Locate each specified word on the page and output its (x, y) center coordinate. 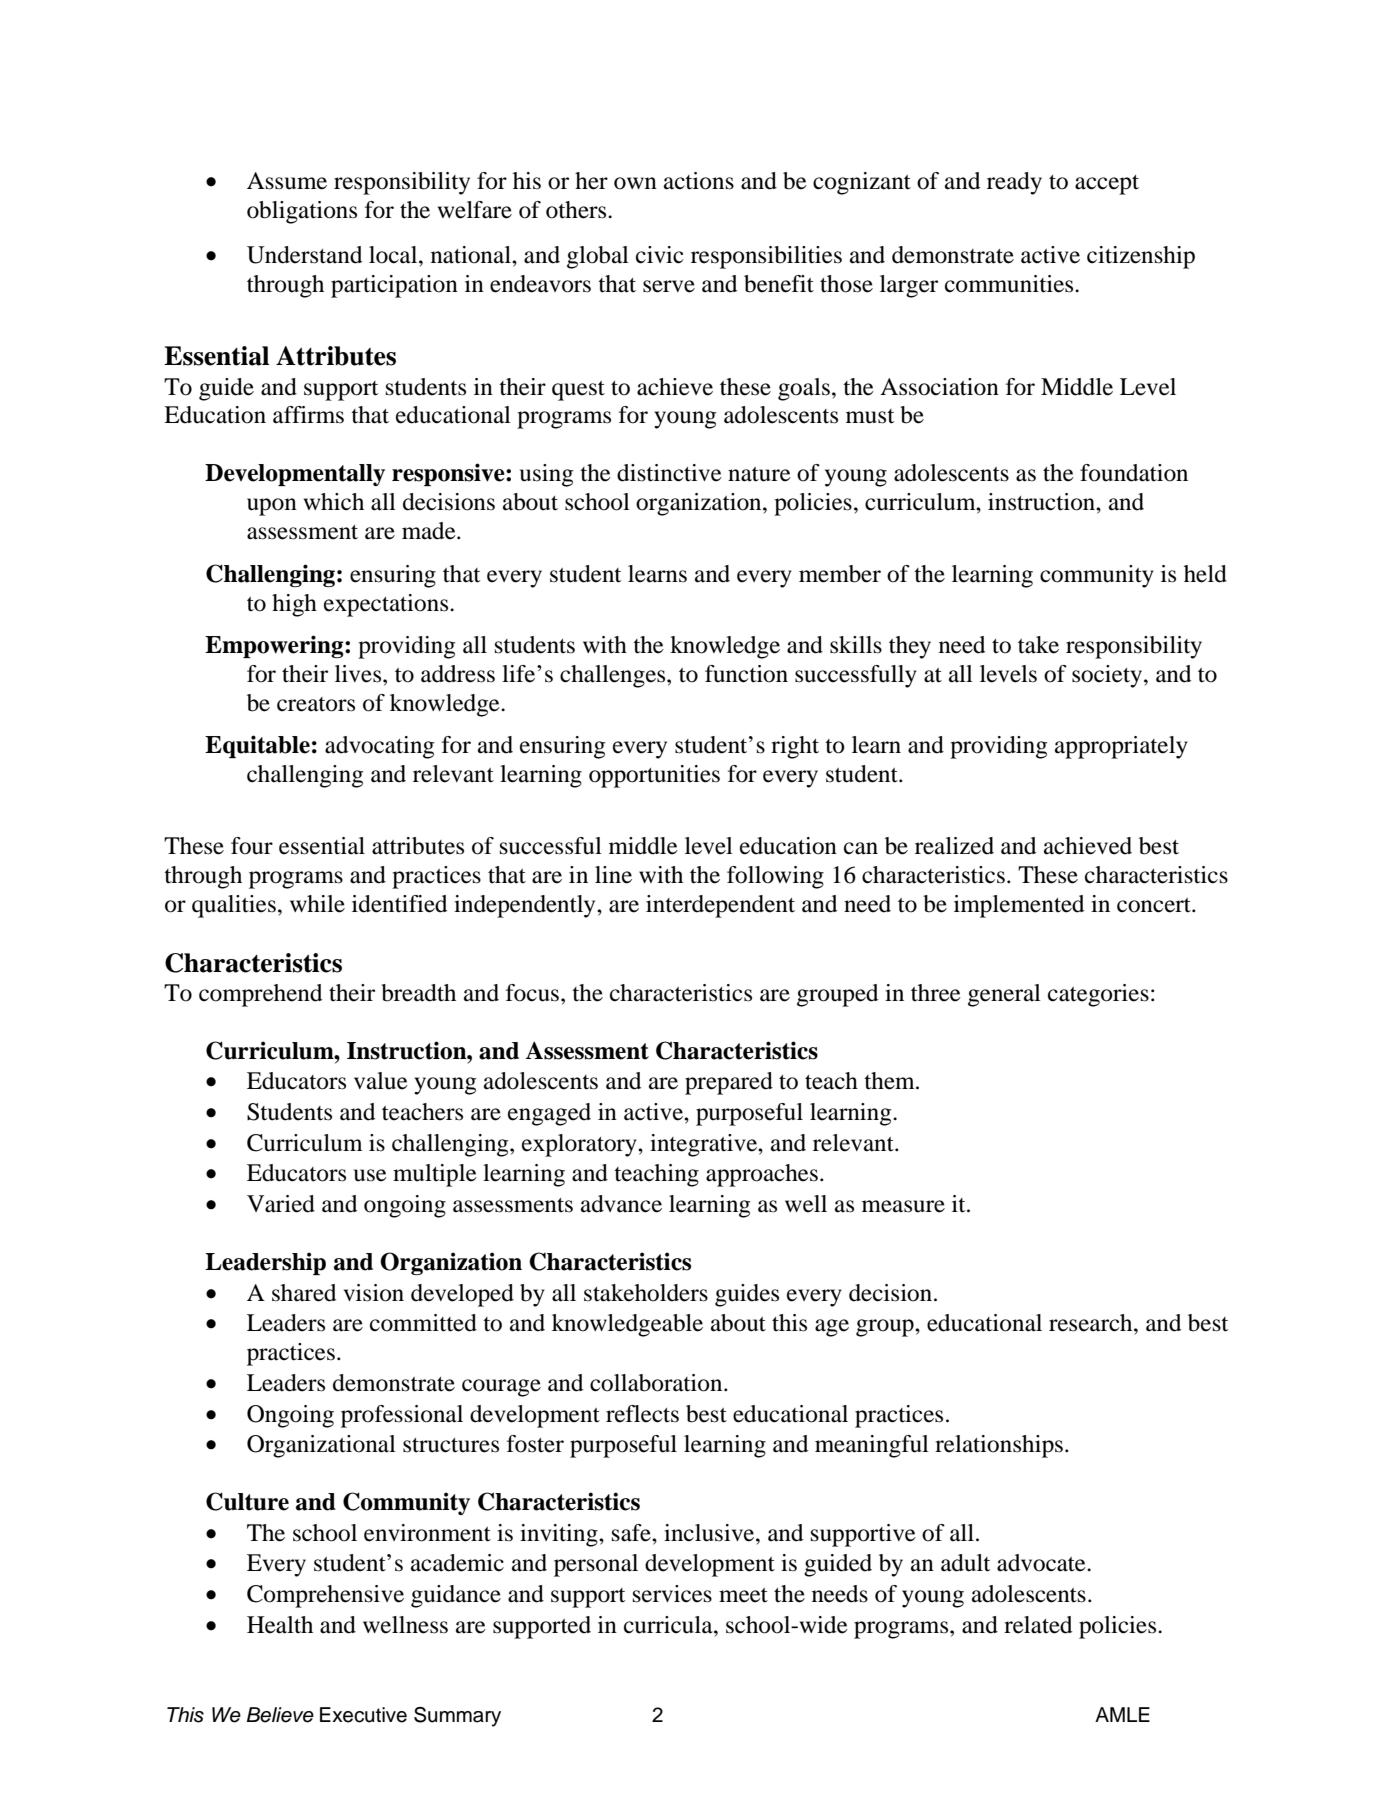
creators (316, 704)
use (370, 1175)
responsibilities (766, 257)
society (1107, 676)
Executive (363, 1715)
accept (1107, 185)
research (1092, 1323)
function (746, 674)
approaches (762, 1175)
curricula (669, 1625)
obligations (302, 212)
